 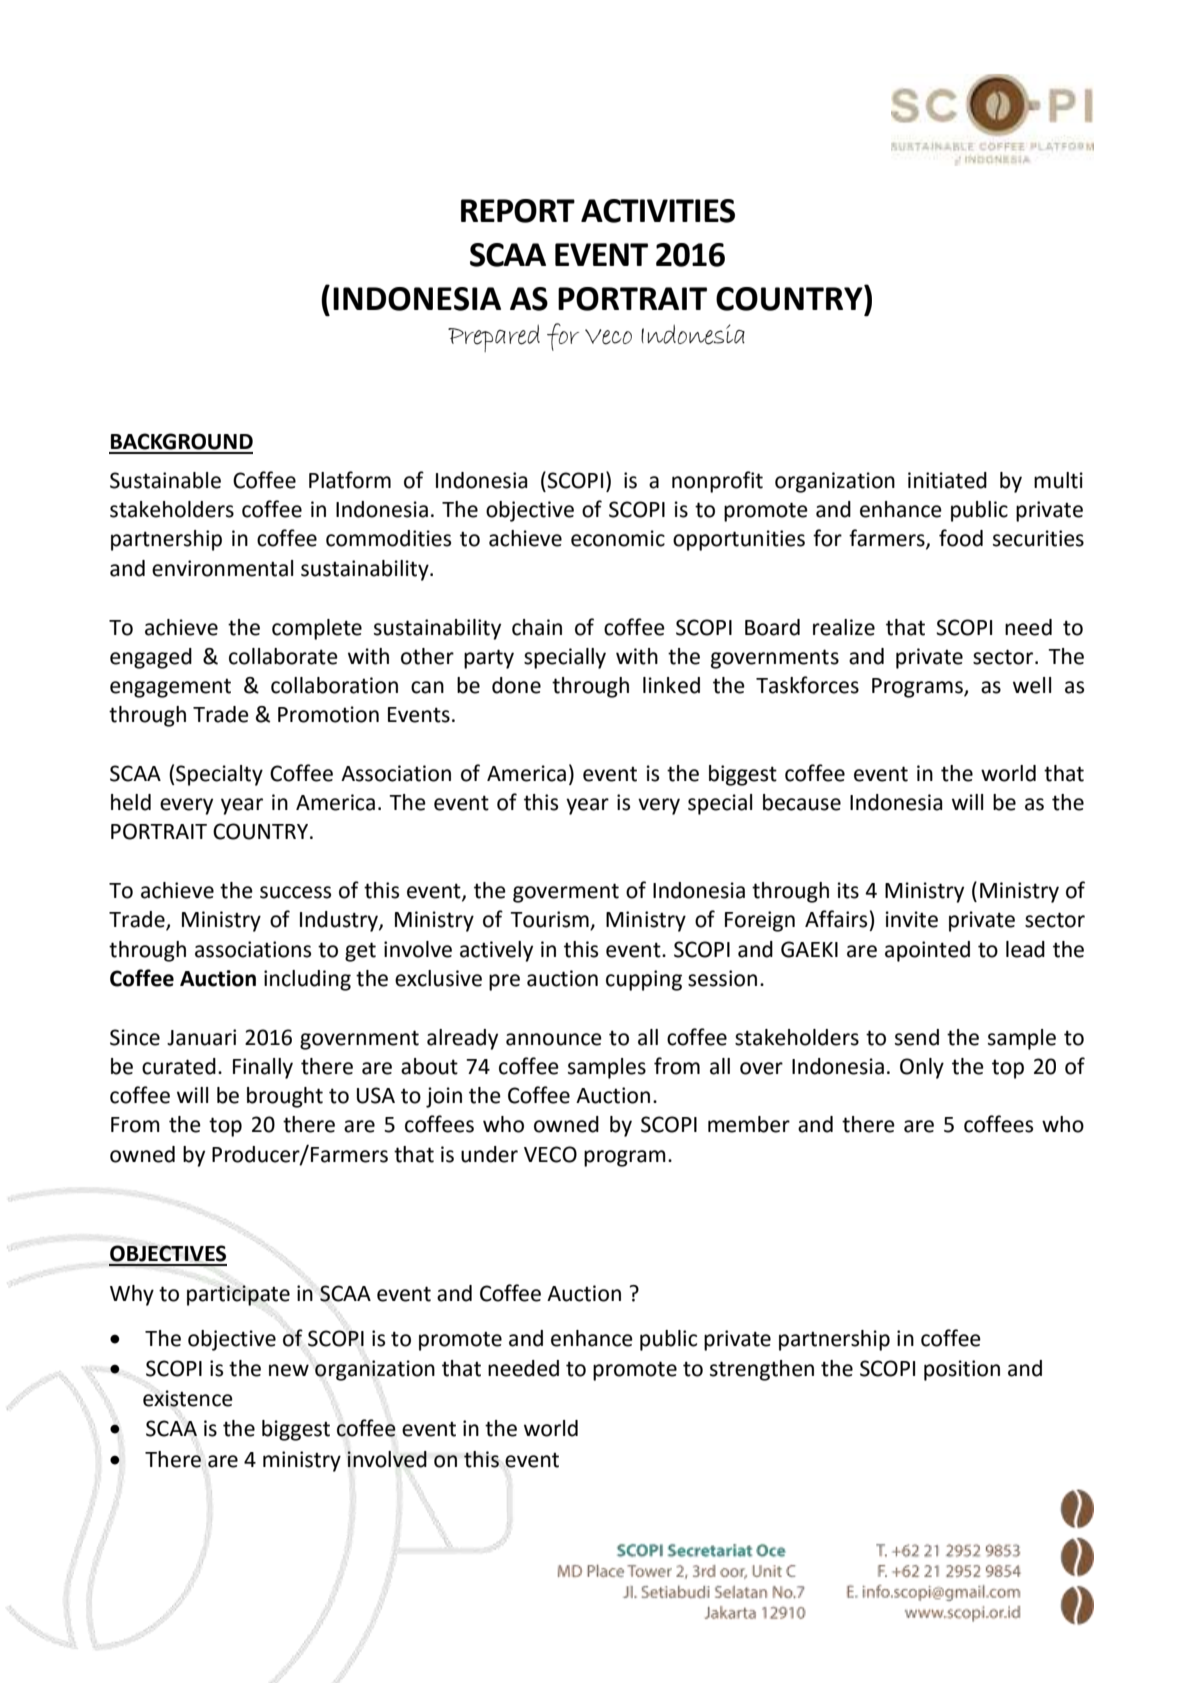 I want to click on Tourism, so click(x=550, y=920).
